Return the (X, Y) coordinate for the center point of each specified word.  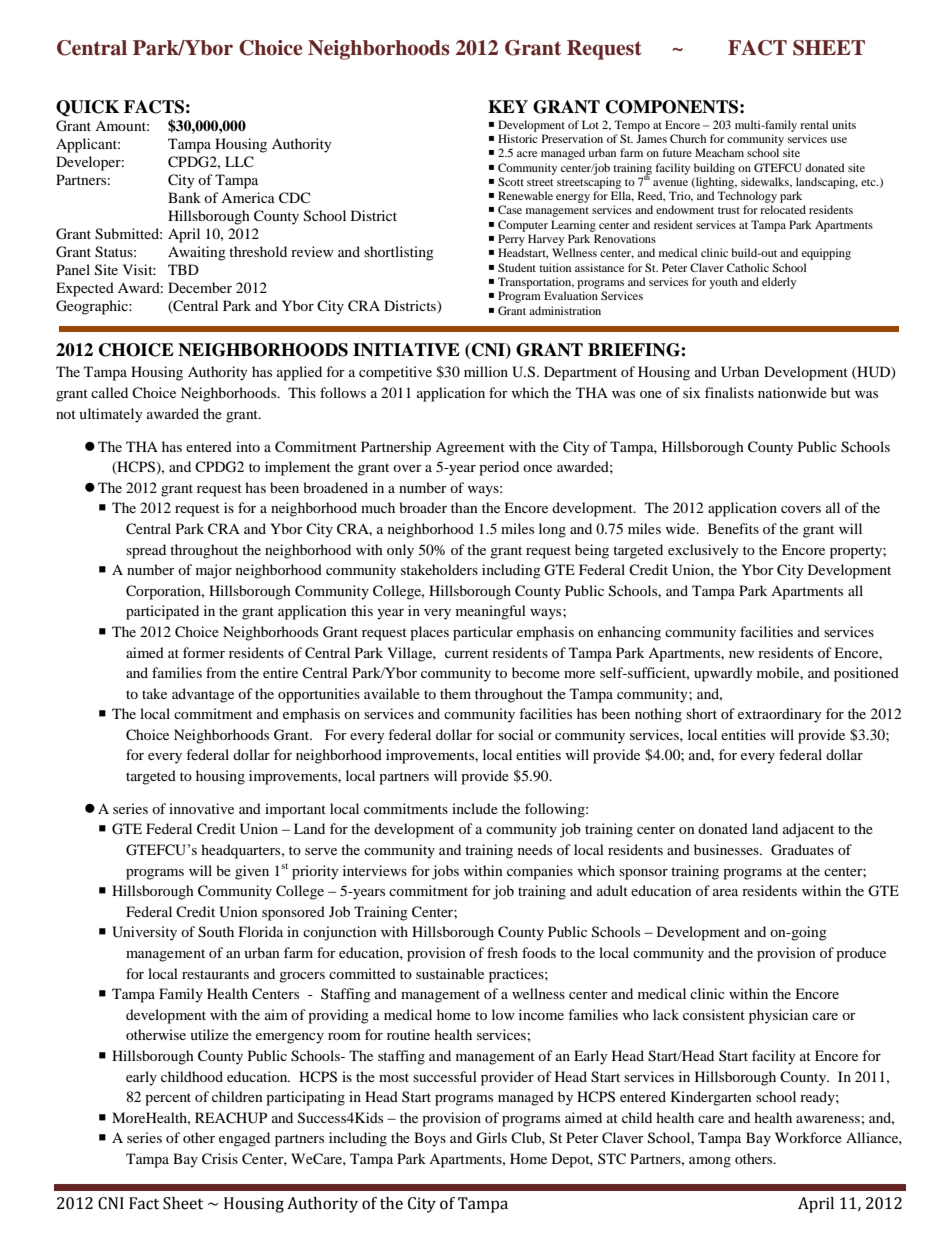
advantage (203, 695)
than (464, 507)
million (486, 371)
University (144, 933)
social (516, 734)
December (200, 287)
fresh (502, 952)
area (725, 892)
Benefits (733, 528)
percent (168, 1099)
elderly (779, 283)
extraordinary (780, 715)
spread (146, 551)
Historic (518, 138)
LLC (239, 162)
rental (814, 124)
